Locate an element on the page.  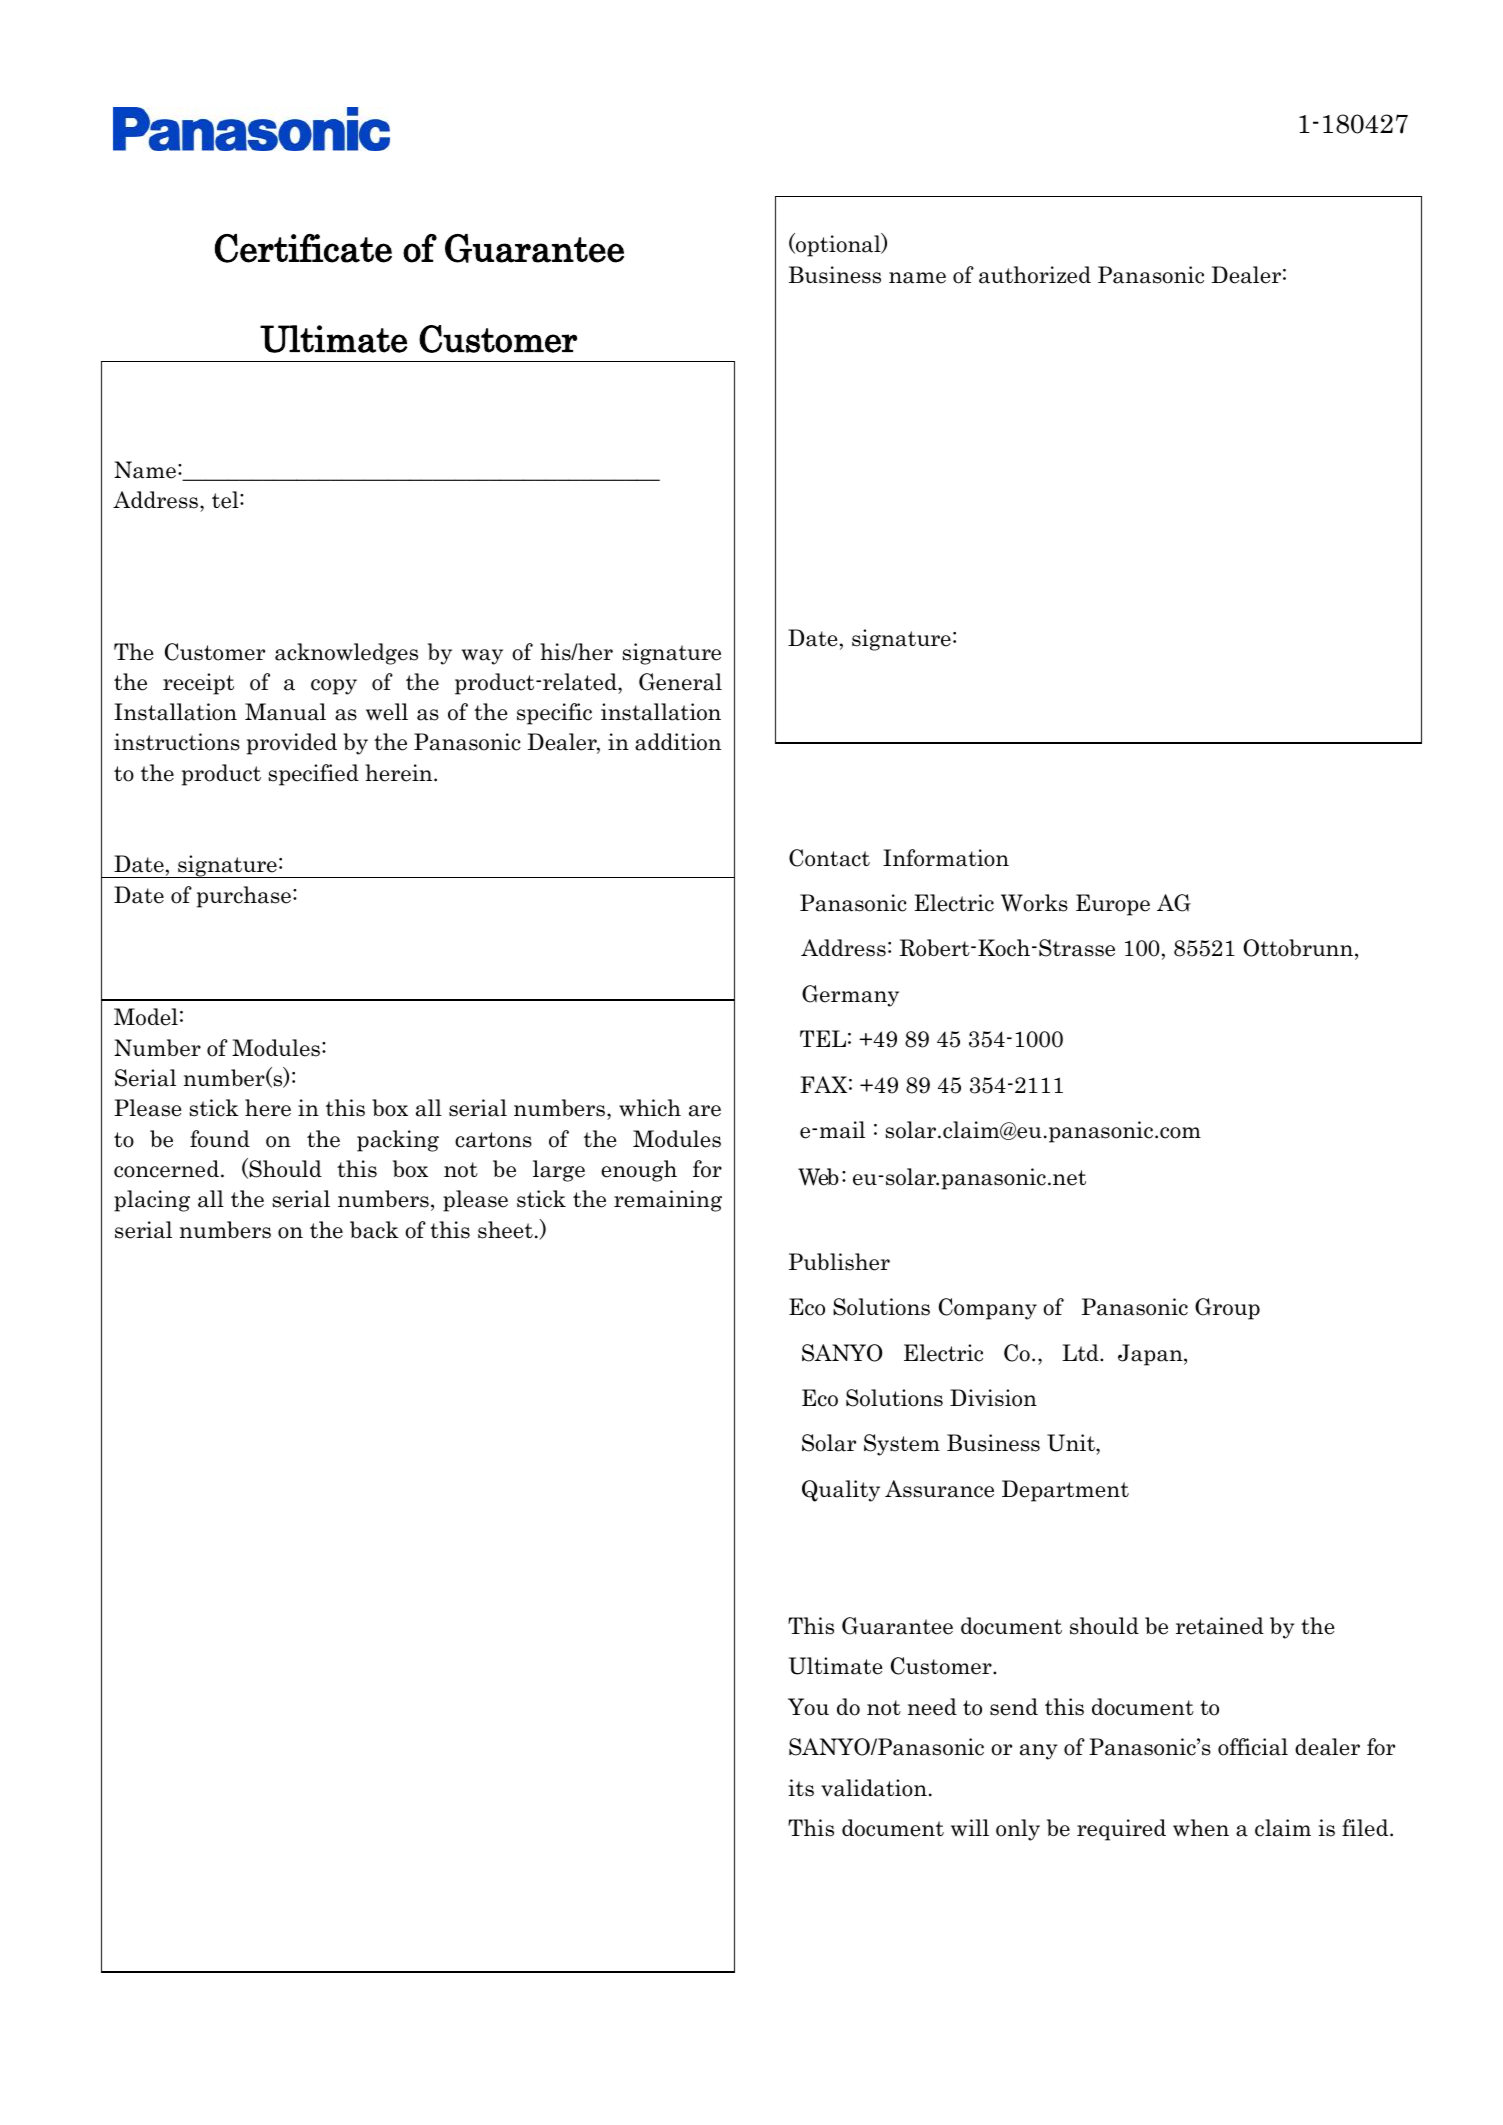
Certificate is located at coordinates (303, 248).
